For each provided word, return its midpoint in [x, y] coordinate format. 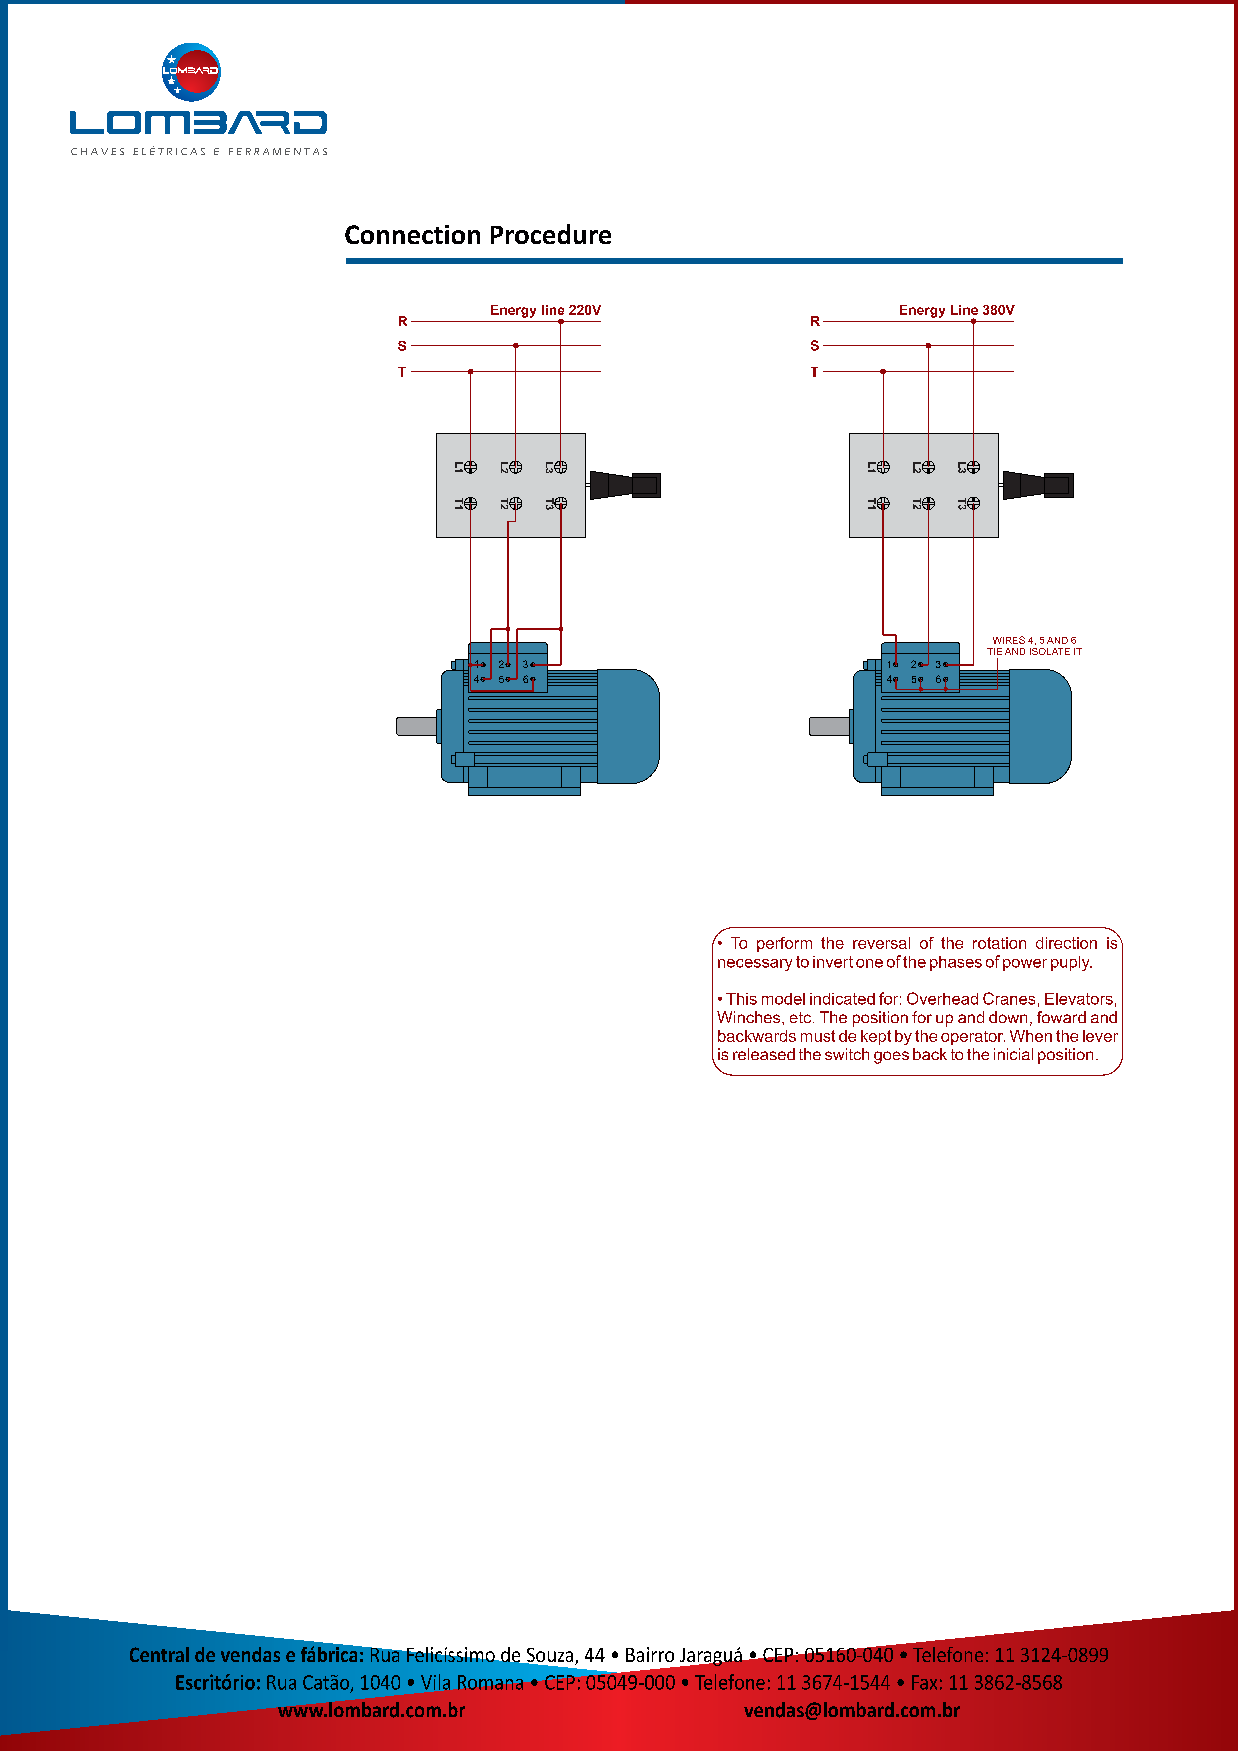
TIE [994, 651]
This [741, 999]
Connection [412, 234]
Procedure [551, 234]
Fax [924, 1682]
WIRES [1009, 640]
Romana [490, 1682]
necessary [755, 965]
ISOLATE [1050, 651]
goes [891, 1057]
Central [159, 1654]
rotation [999, 943]
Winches [750, 1017]
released [764, 1054]
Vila [435, 1682]
